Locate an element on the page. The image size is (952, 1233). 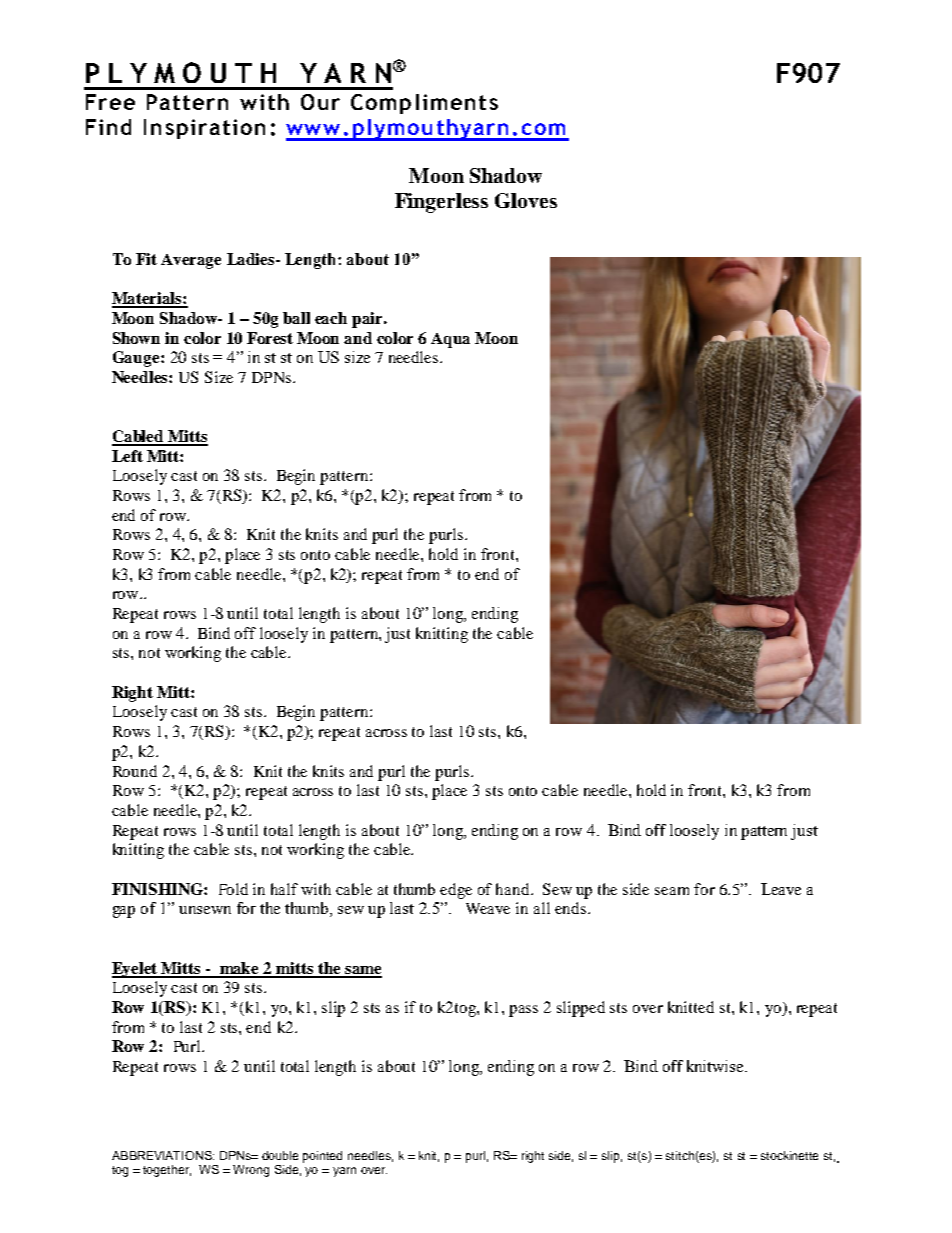
Gloves is located at coordinates (526, 200).
